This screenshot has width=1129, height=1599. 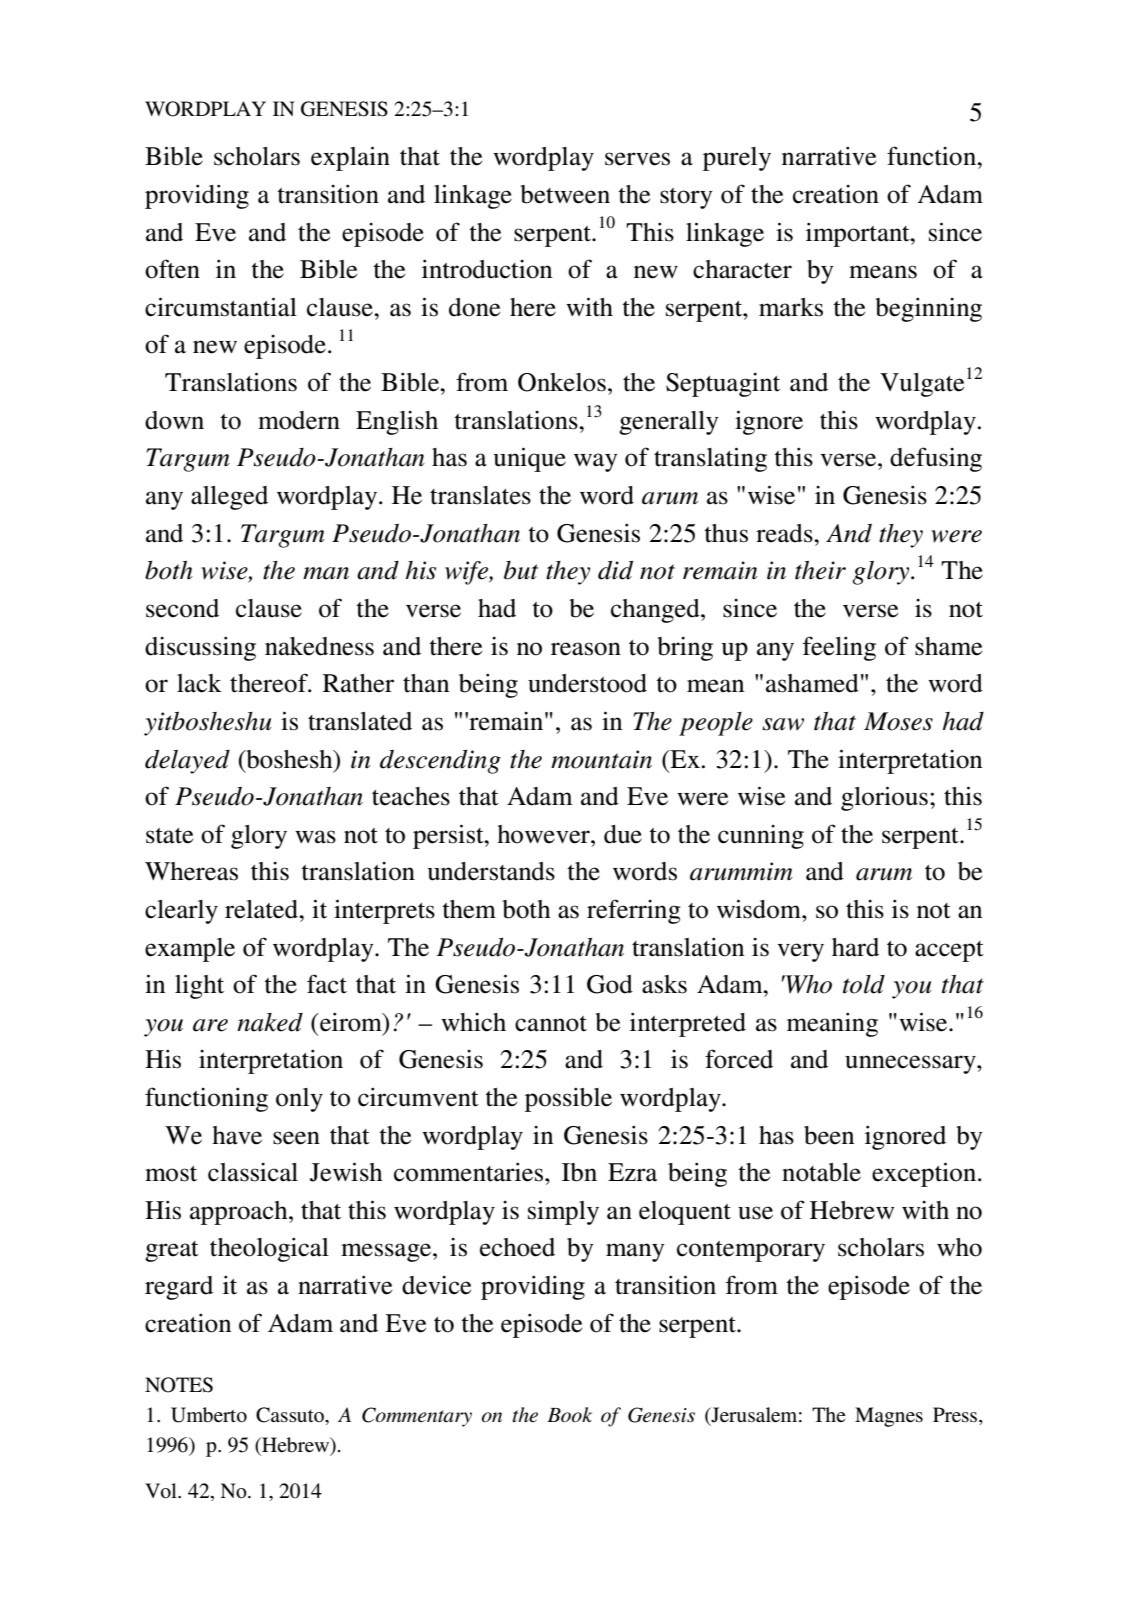 What do you see at coordinates (569, 1414) in the screenshot?
I see `Book` at bounding box center [569, 1414].
